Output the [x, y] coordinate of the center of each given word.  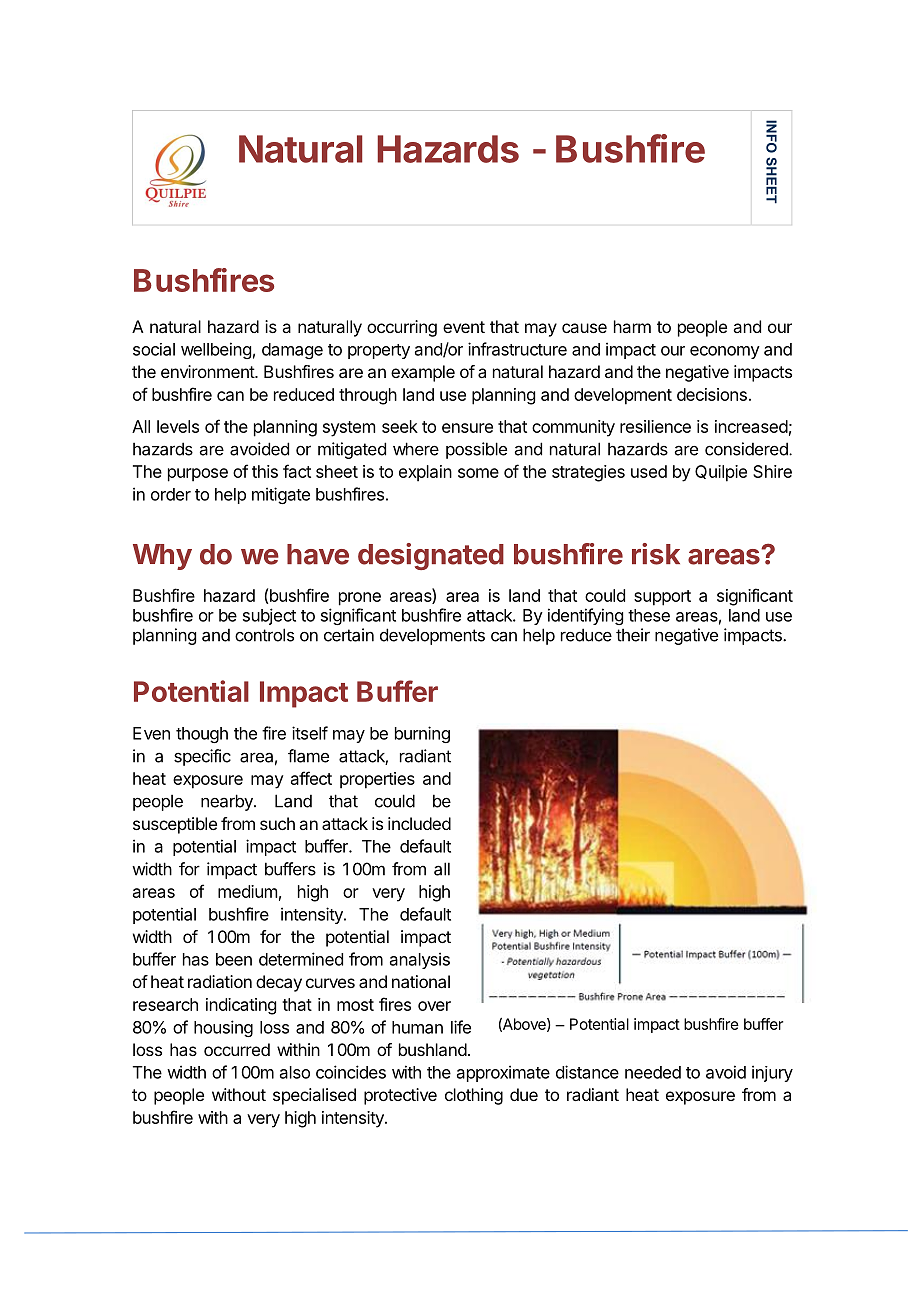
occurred [237, 1049]
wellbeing [216, 350]
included [419, 823]
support [662, 598]
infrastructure [517, 349]
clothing [474, 1096]
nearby [228, 802]
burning [422, 734]
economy [725, 352]
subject [269, 616]
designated [431, 556]
